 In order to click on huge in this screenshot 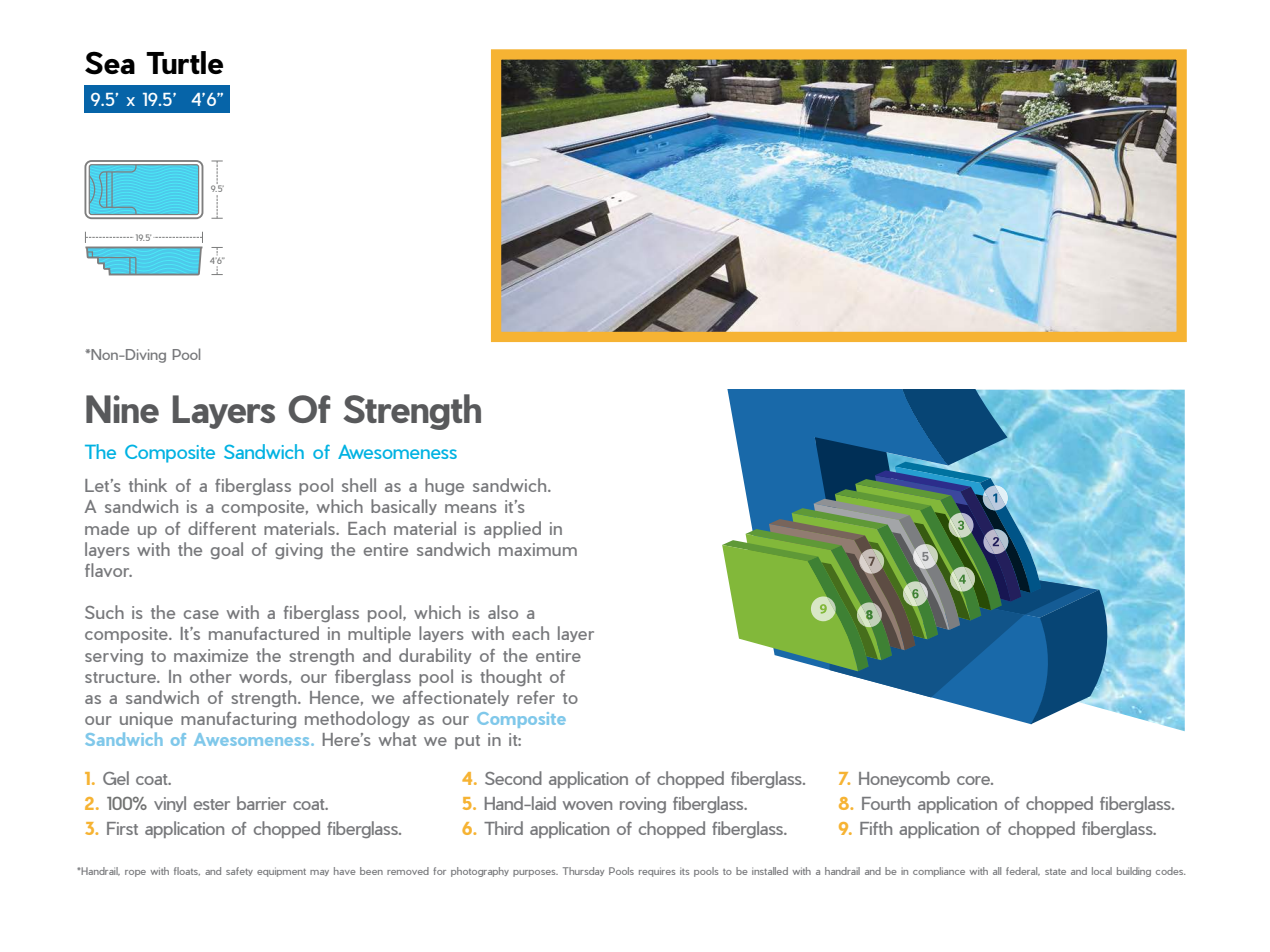, I will do `click(444, 486)`.
